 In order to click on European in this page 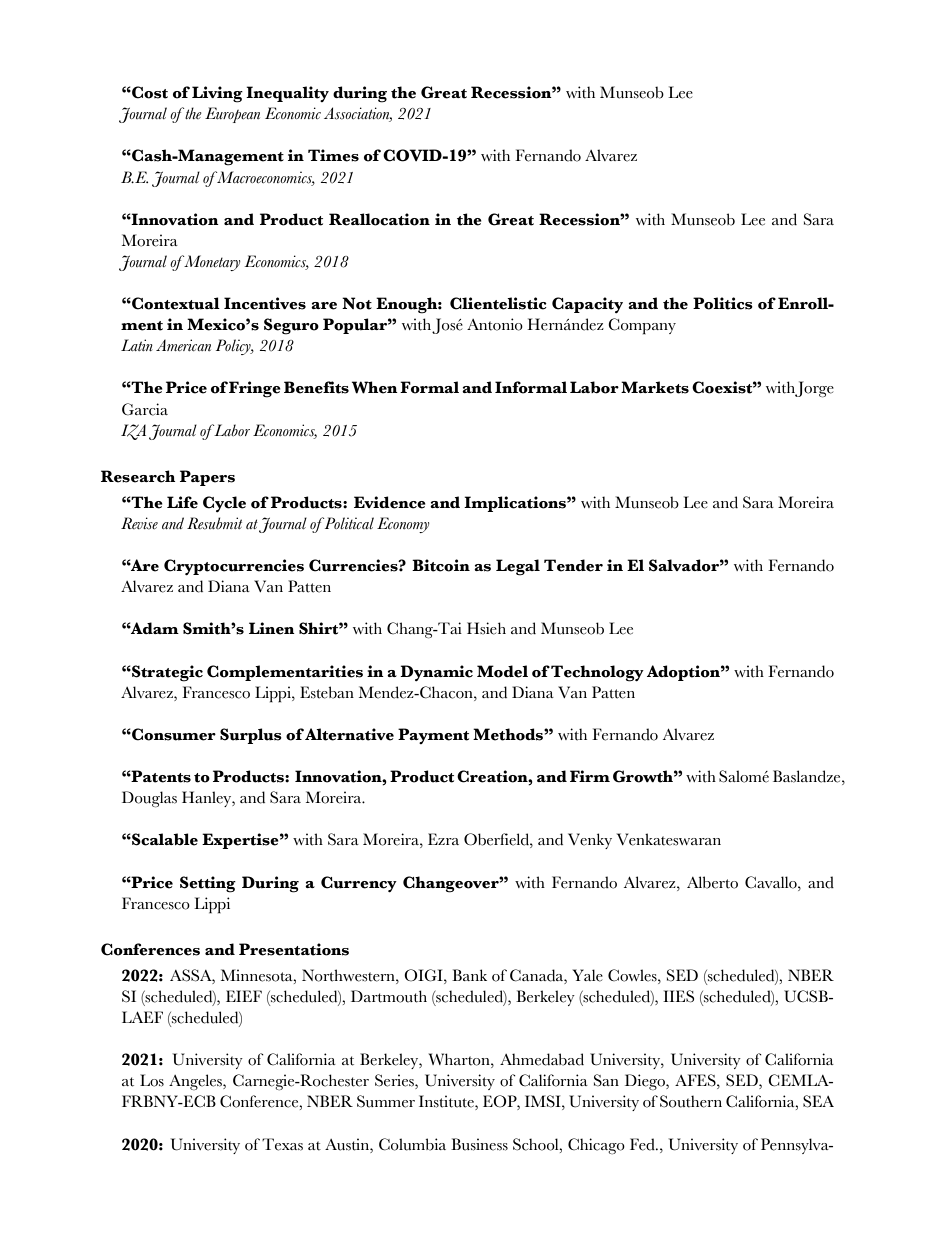, I will do `click(232, 115)`.
